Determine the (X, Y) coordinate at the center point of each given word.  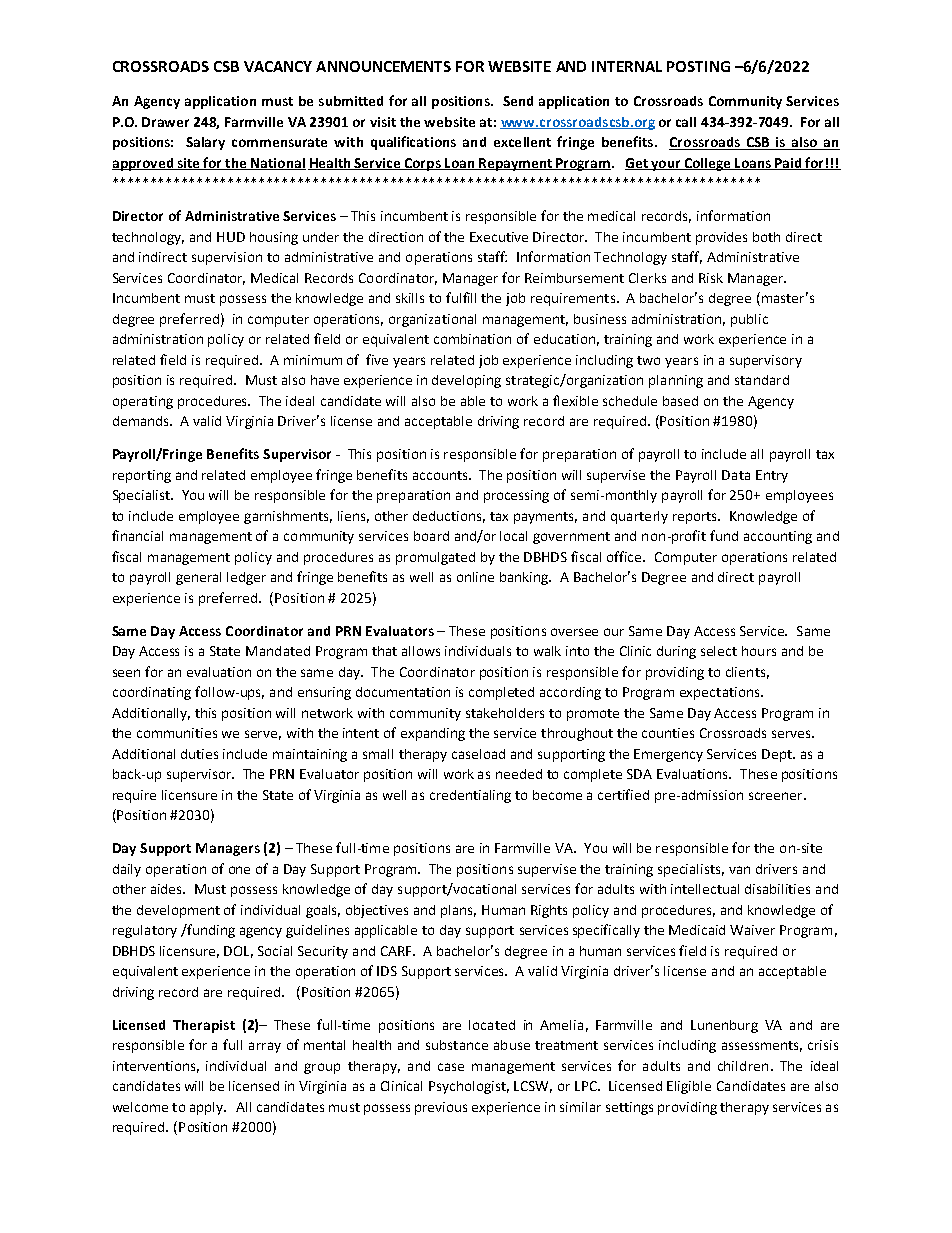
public (749, 320)
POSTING (698, 66)
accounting (778, 537)
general (198, 578)
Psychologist (469, 1087)
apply (208, 1108)
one (239, 870)
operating (143, 402)
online (475, 577)
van (739, 870)
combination (472, 339)
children (743, 1066)
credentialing (470, 796)
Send (518, 101)
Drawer (165, 122)
